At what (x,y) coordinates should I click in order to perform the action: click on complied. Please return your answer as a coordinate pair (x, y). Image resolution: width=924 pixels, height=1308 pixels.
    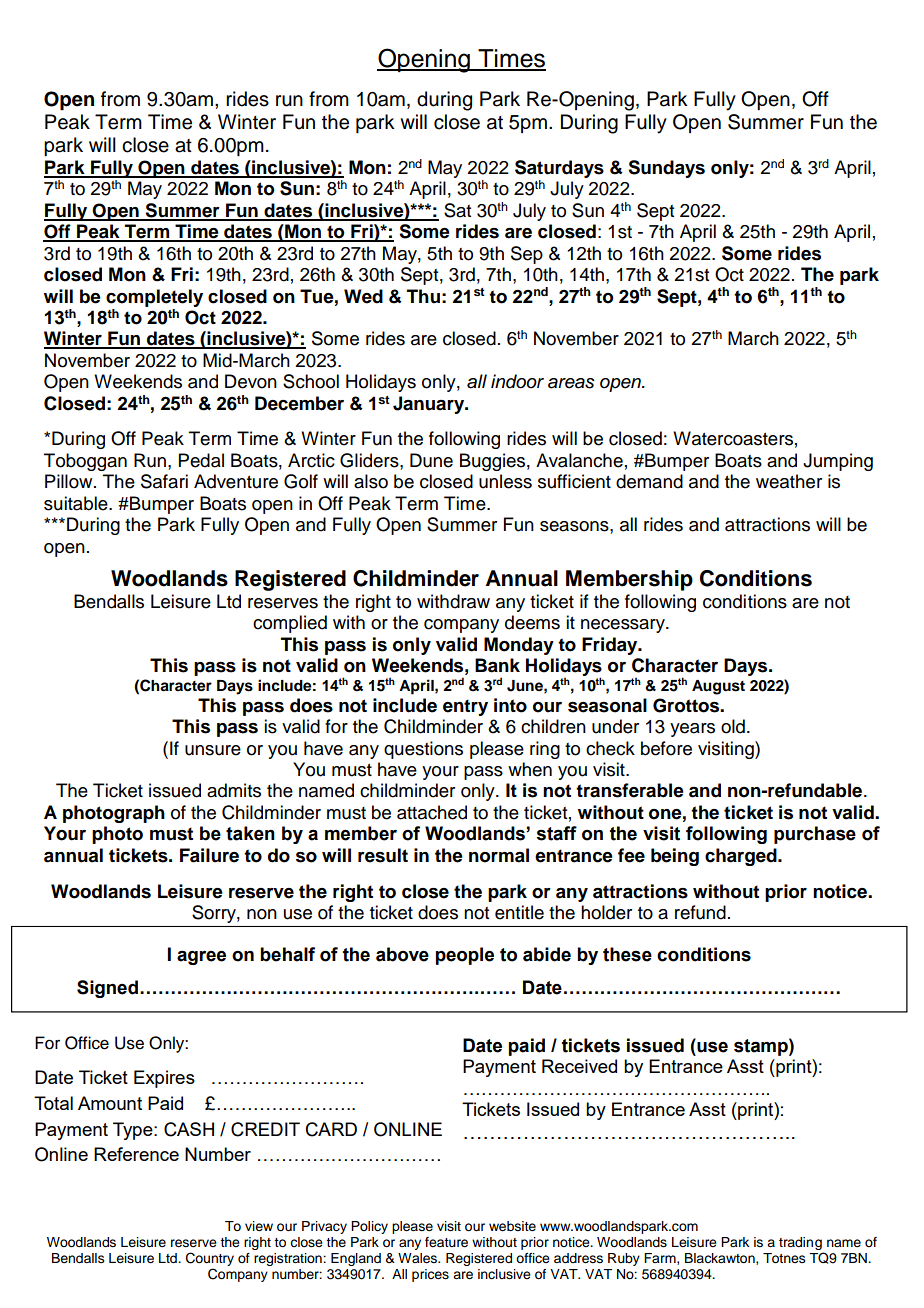
    Looking at the image, I should click on (290, 624).
